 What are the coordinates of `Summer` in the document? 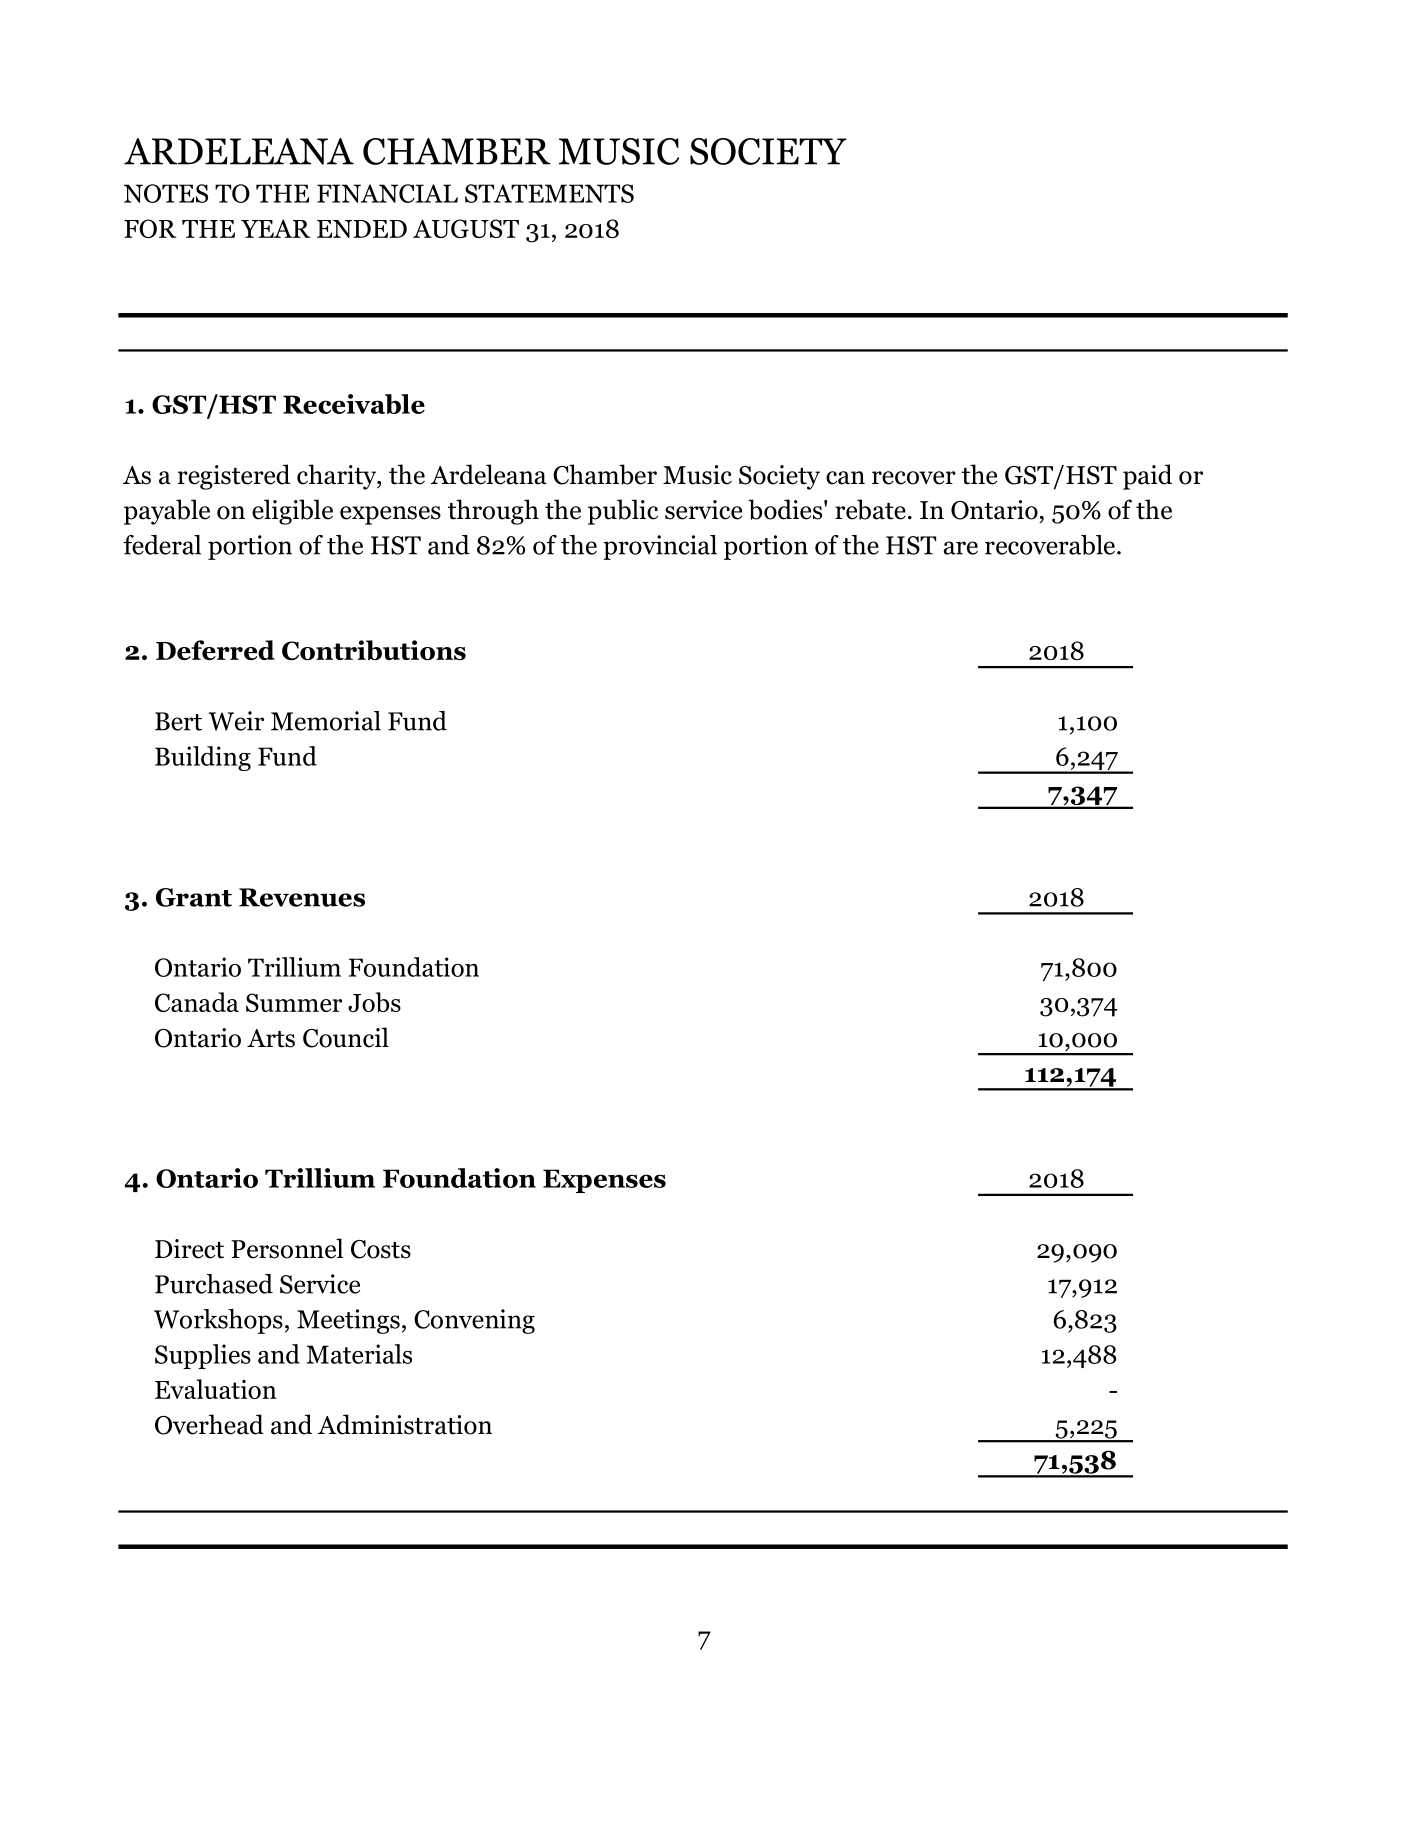 It's located at (294, 1002).
